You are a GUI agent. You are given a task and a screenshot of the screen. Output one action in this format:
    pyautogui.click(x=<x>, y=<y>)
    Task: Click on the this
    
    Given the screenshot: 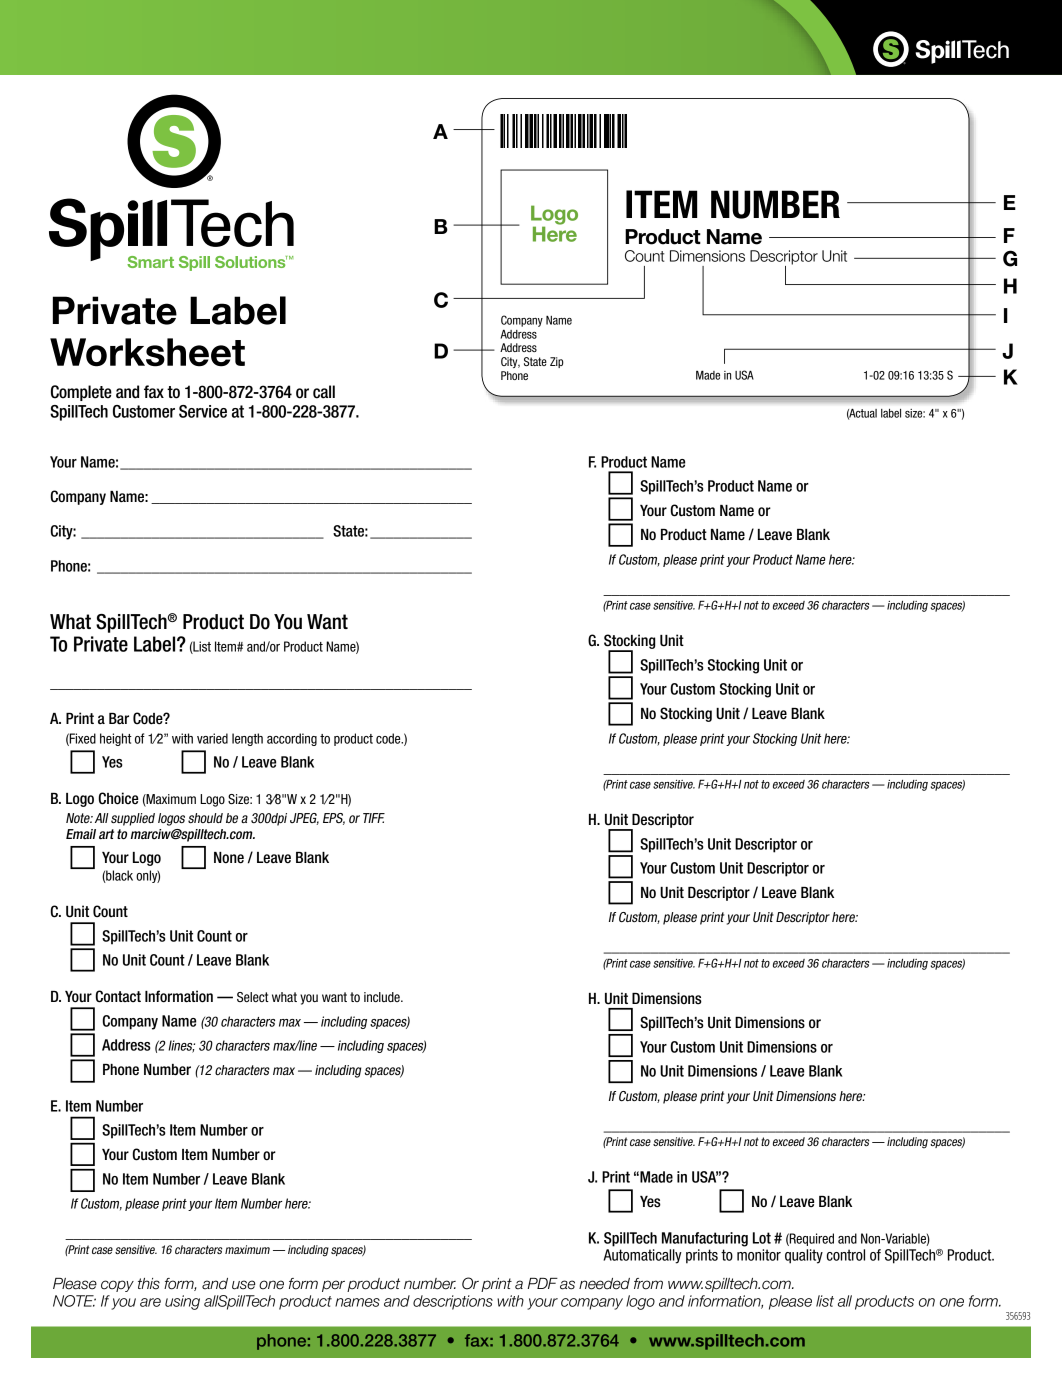 What is the action you would take?
    pyautogui.click(x=149, y=1284)
